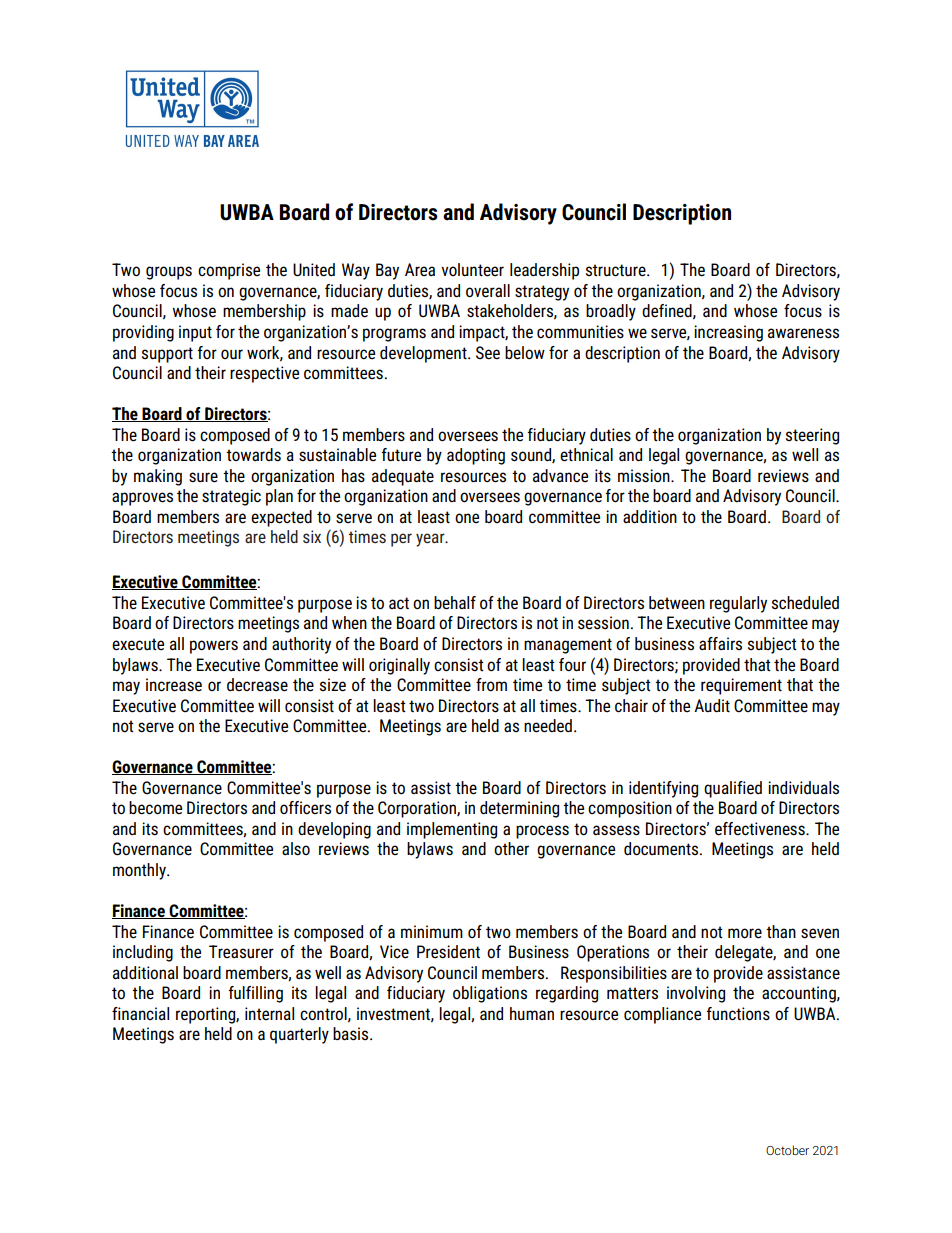  I want to click on quarterly, so click(299, 1035).
